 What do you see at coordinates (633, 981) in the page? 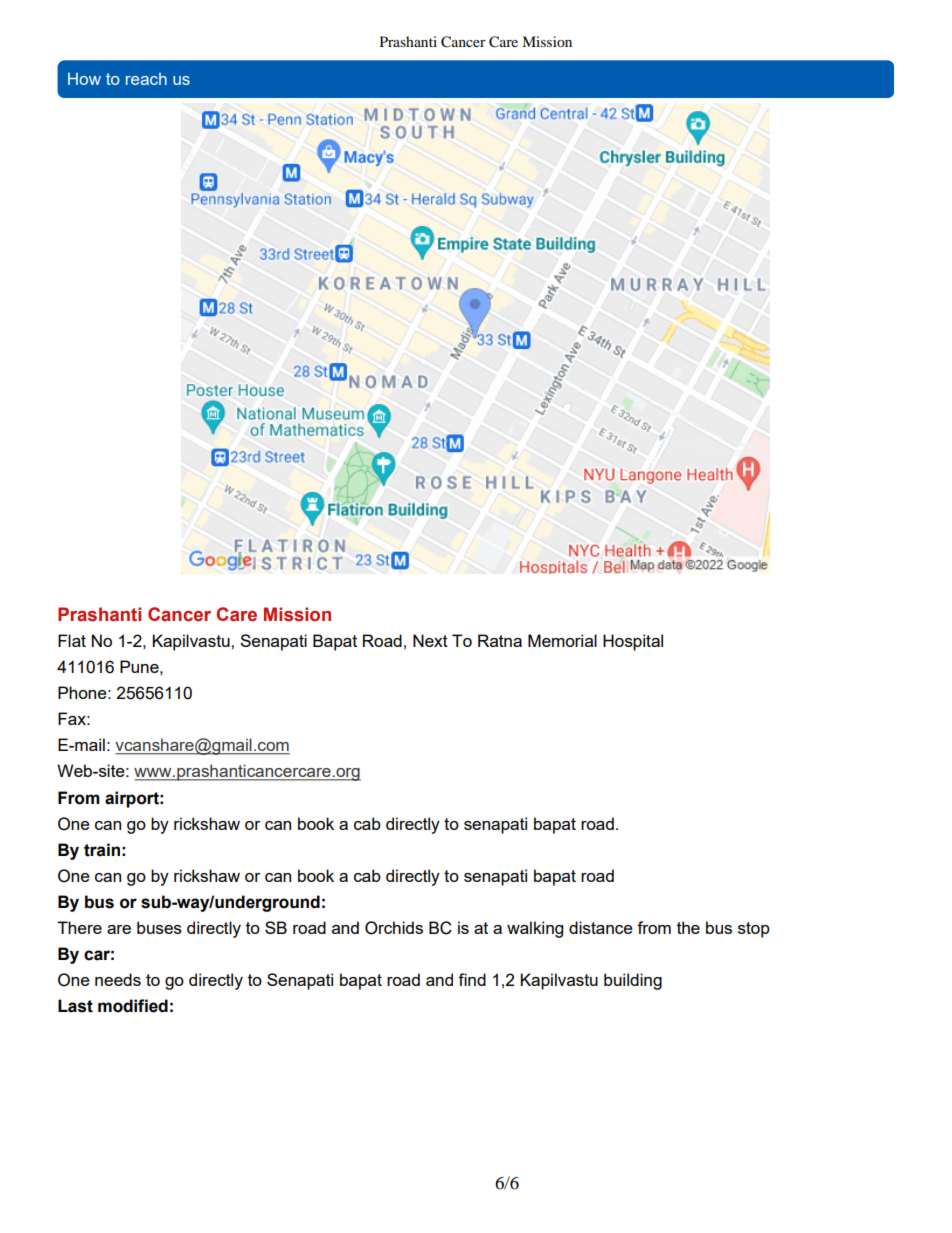
I see `building` at bounding box center [633, 981].
